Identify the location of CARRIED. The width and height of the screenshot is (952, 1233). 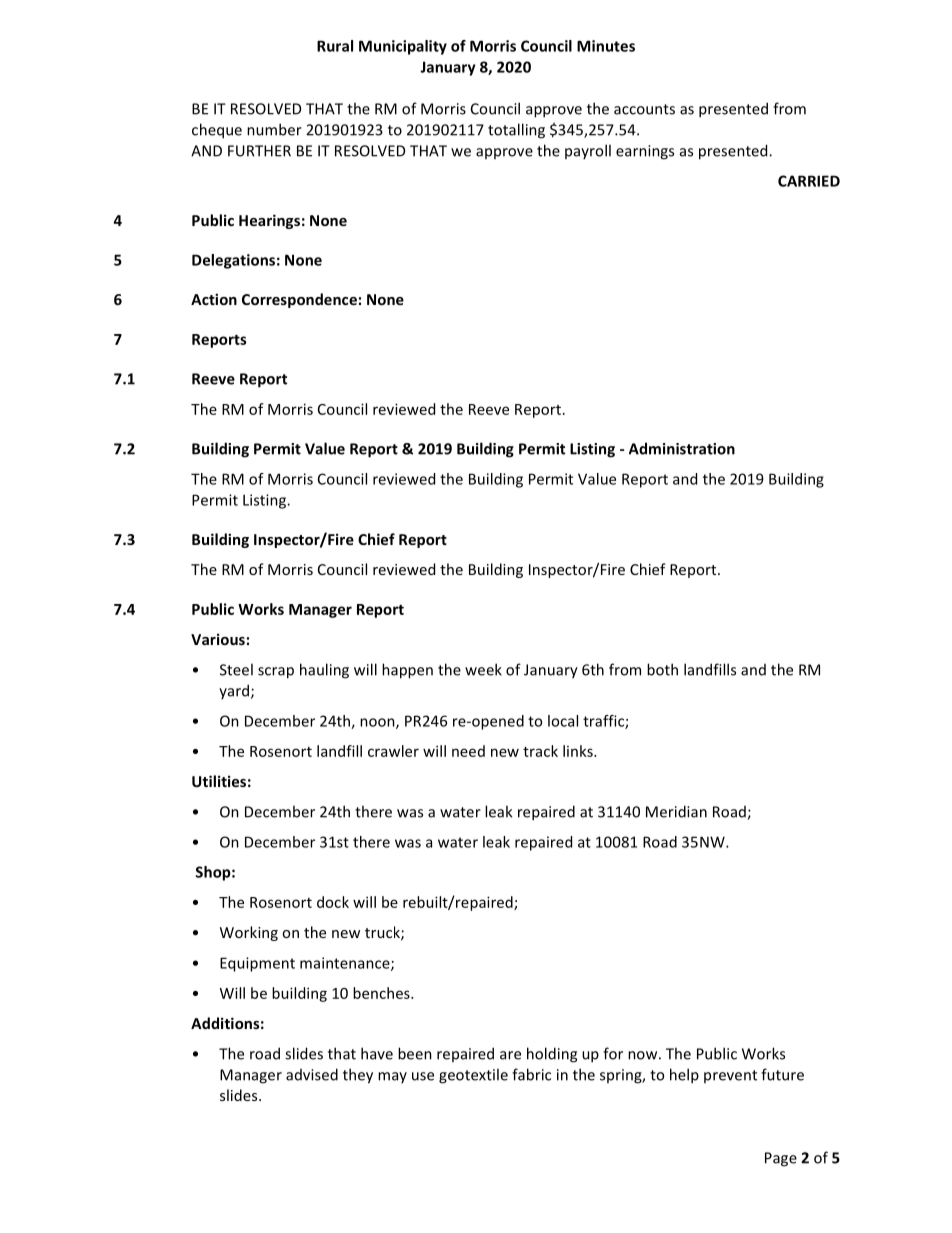
(809, 181).
